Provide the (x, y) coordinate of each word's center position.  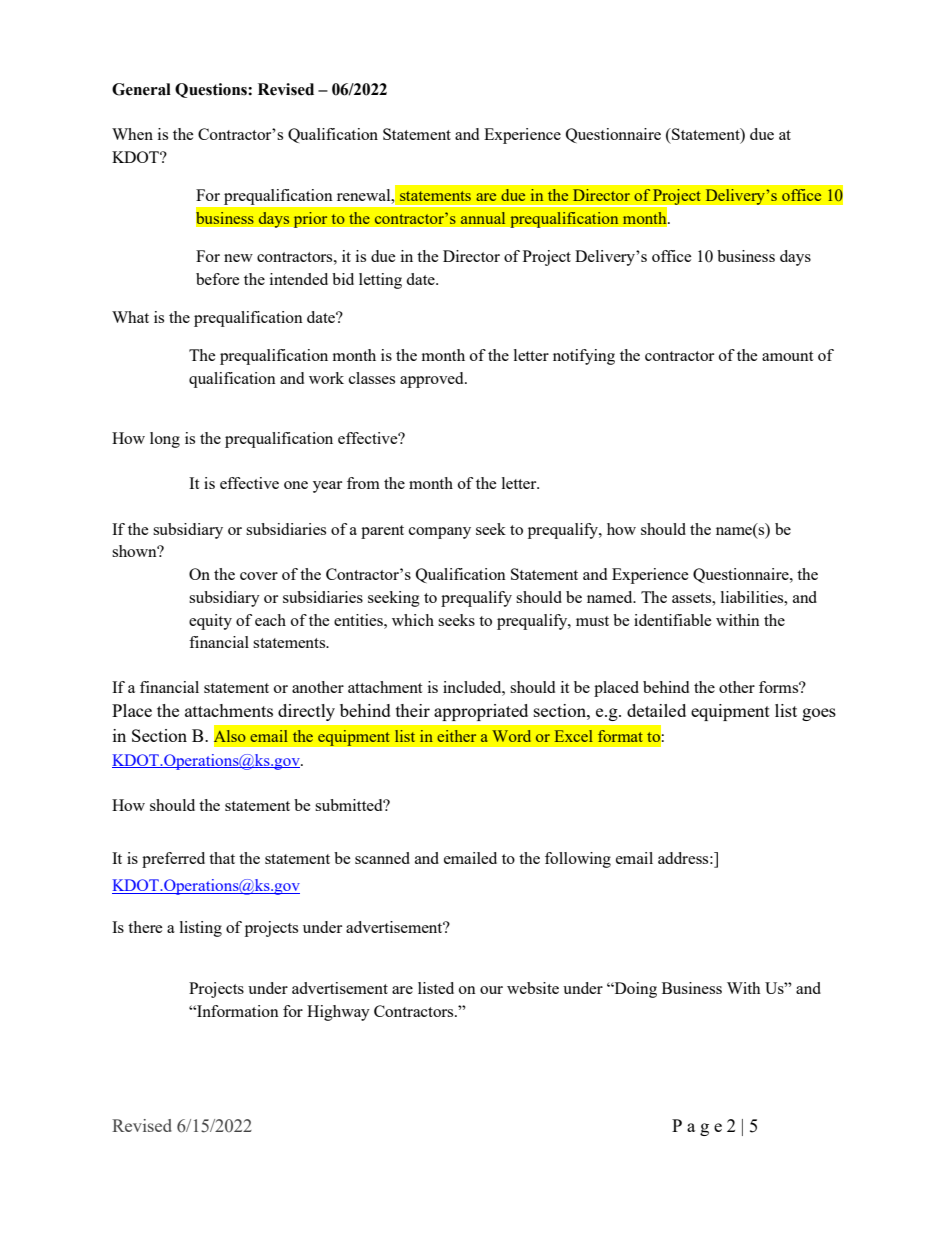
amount (787, 356)
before (218, 279)
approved (433, 380)
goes (819, 714)
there (145, 927)
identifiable (673, 620)
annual (483, 218)
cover (259, 576)
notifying (584, 357)
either (456, 736)
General (141, 89)
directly (306, 712)
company (440, 533)
